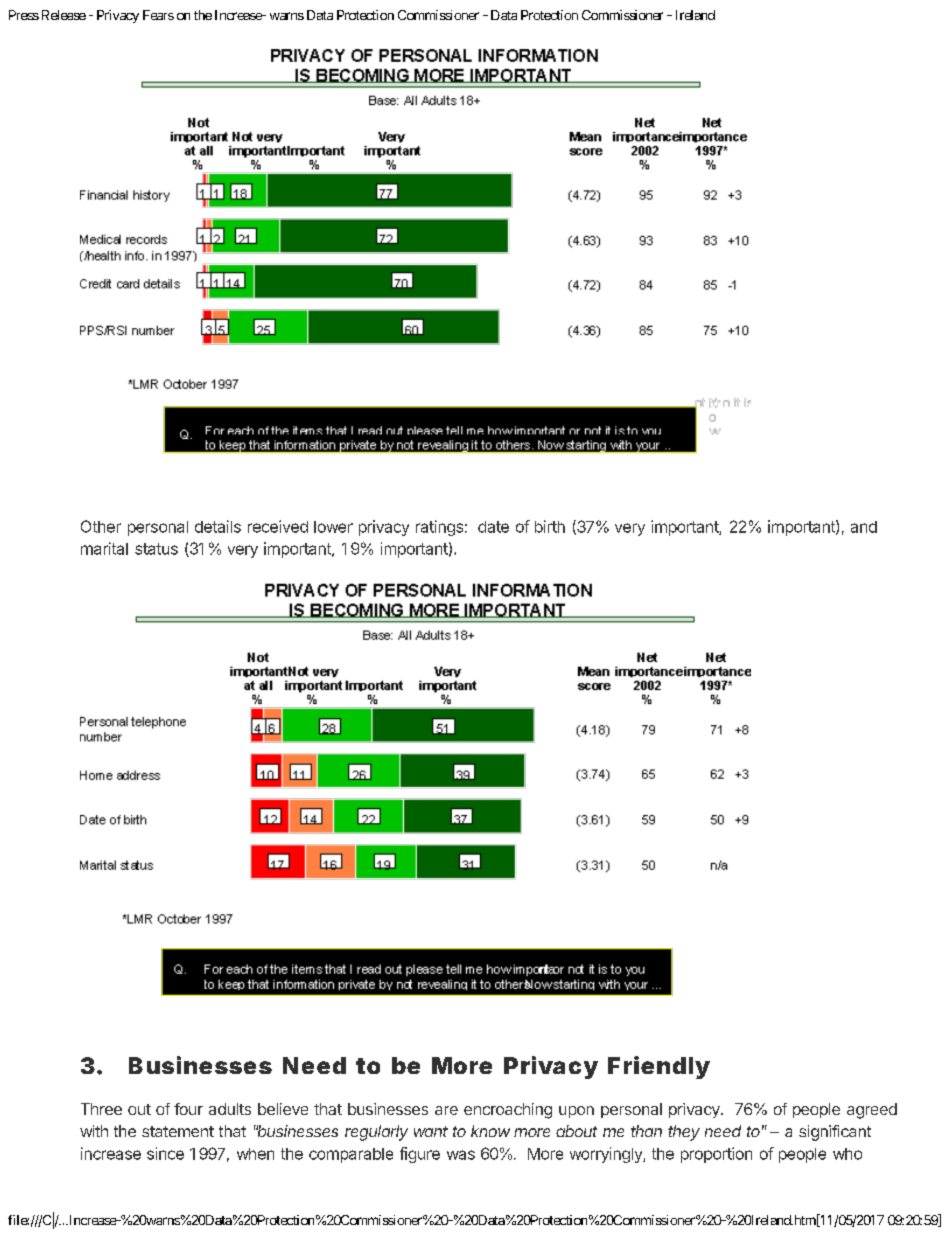  What do you see at coordinates (439, 528) in the screenshot?
I see `ratings` at bounding box center [439, 528].
